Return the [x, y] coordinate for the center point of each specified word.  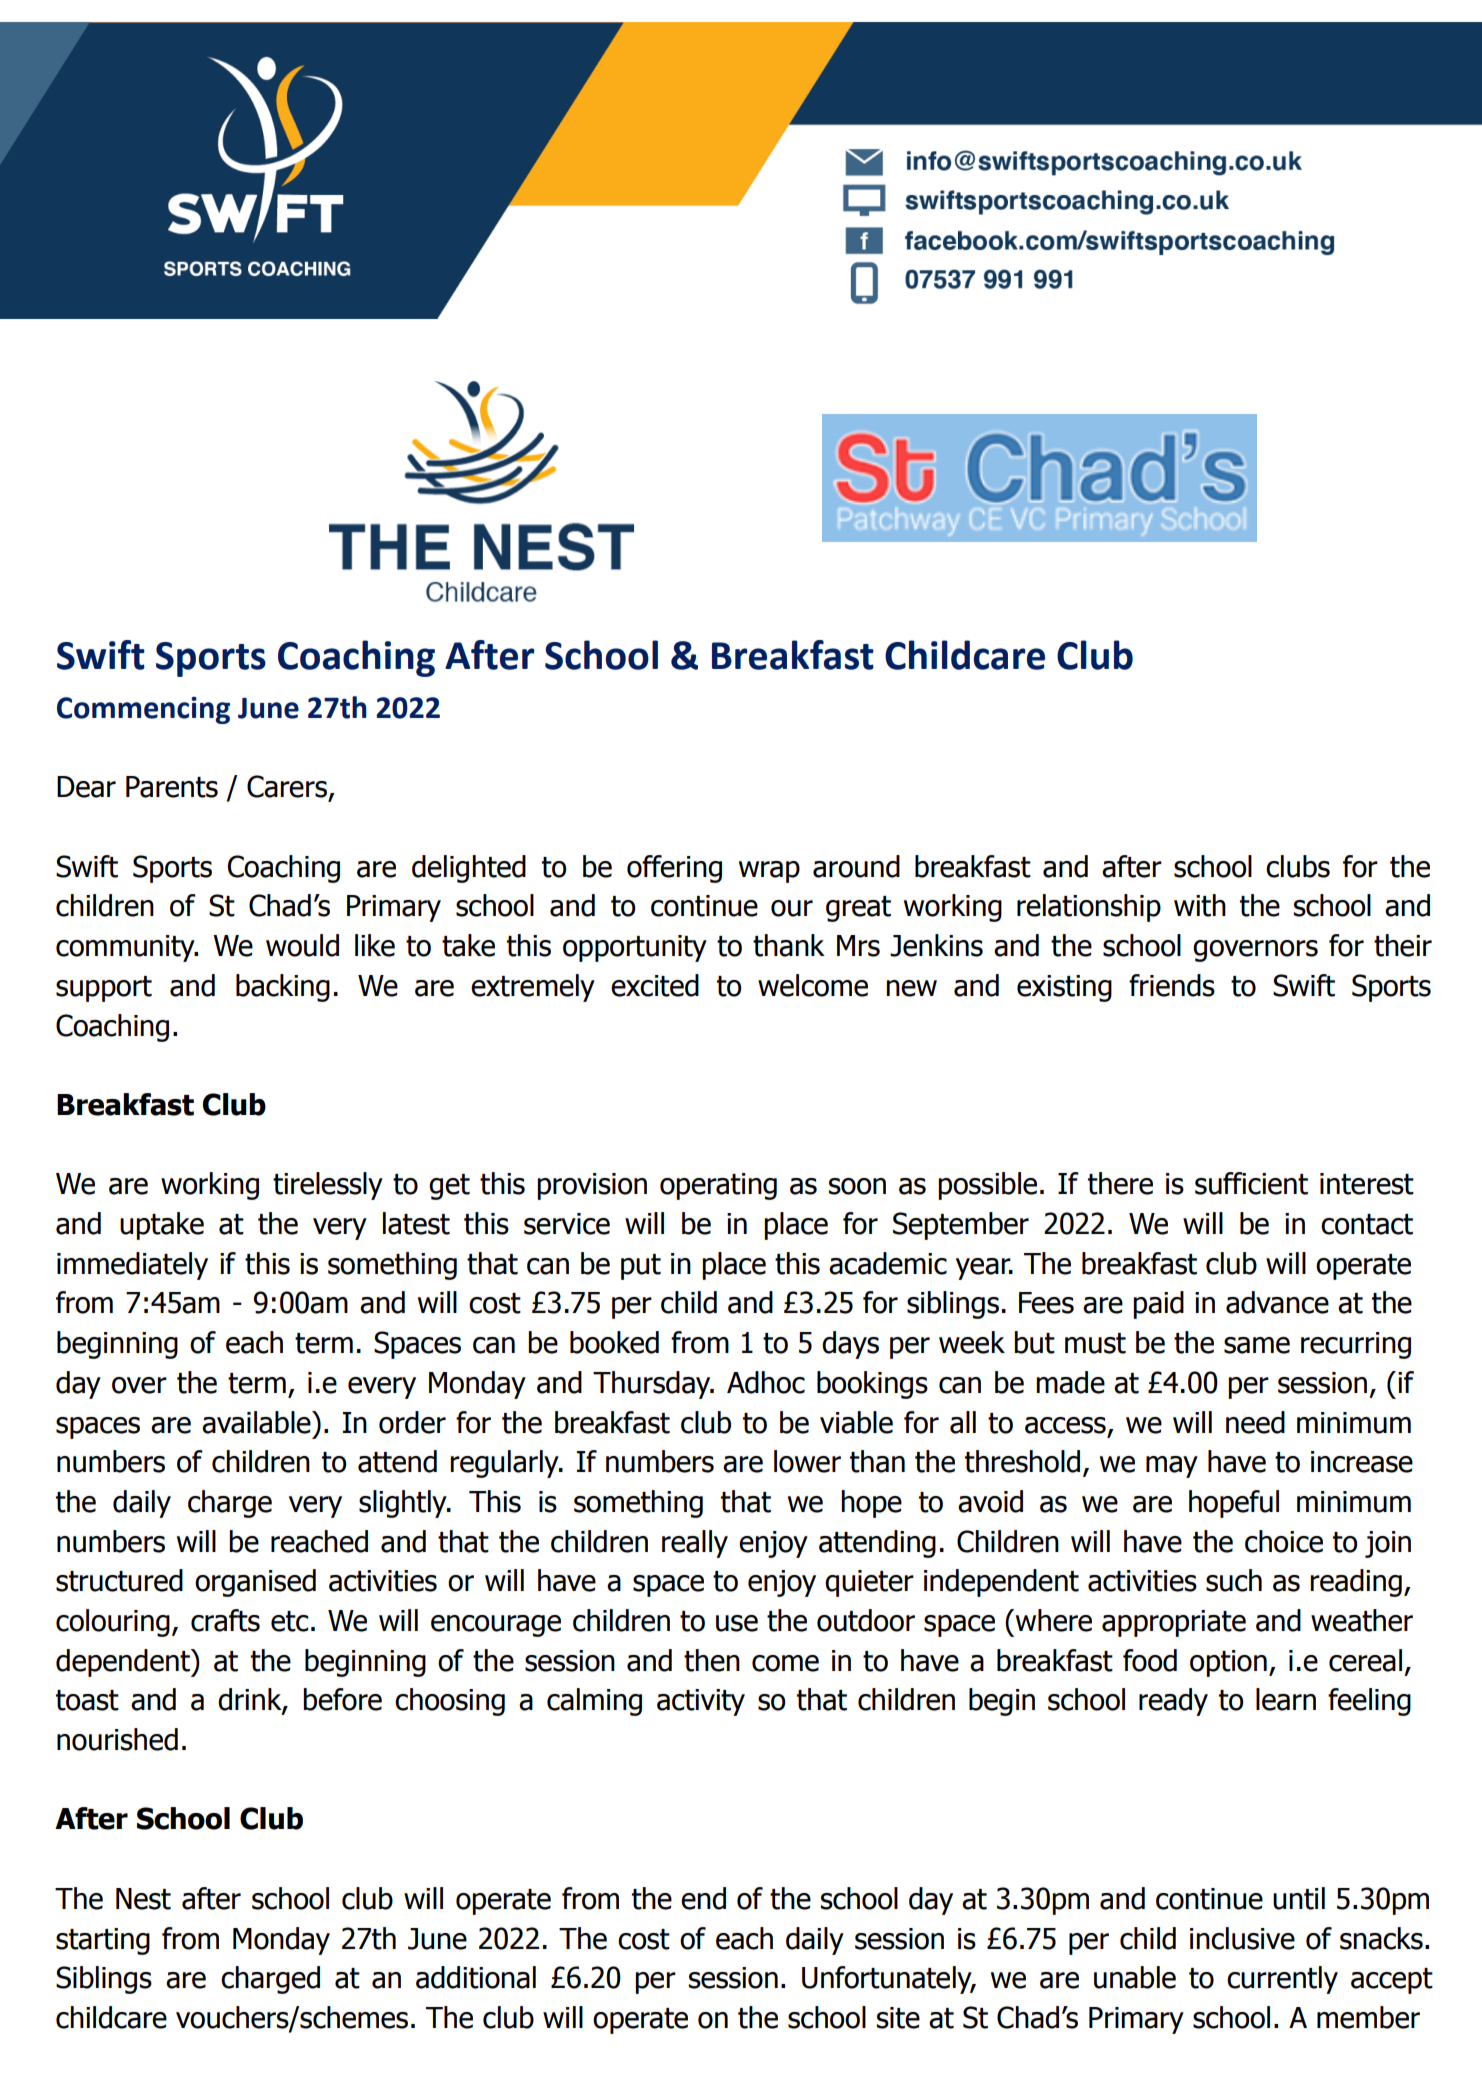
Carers [287, 786]
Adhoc [766, 1382]
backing [283, 988]
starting [103, 1941]
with [1200, 905]
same [1257, 1345]
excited [655, 985]
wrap [769, 872]
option [1228, 1663]
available [257, 1422]
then [712, 1660]
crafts [225, 1620]
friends [1172, 985]
